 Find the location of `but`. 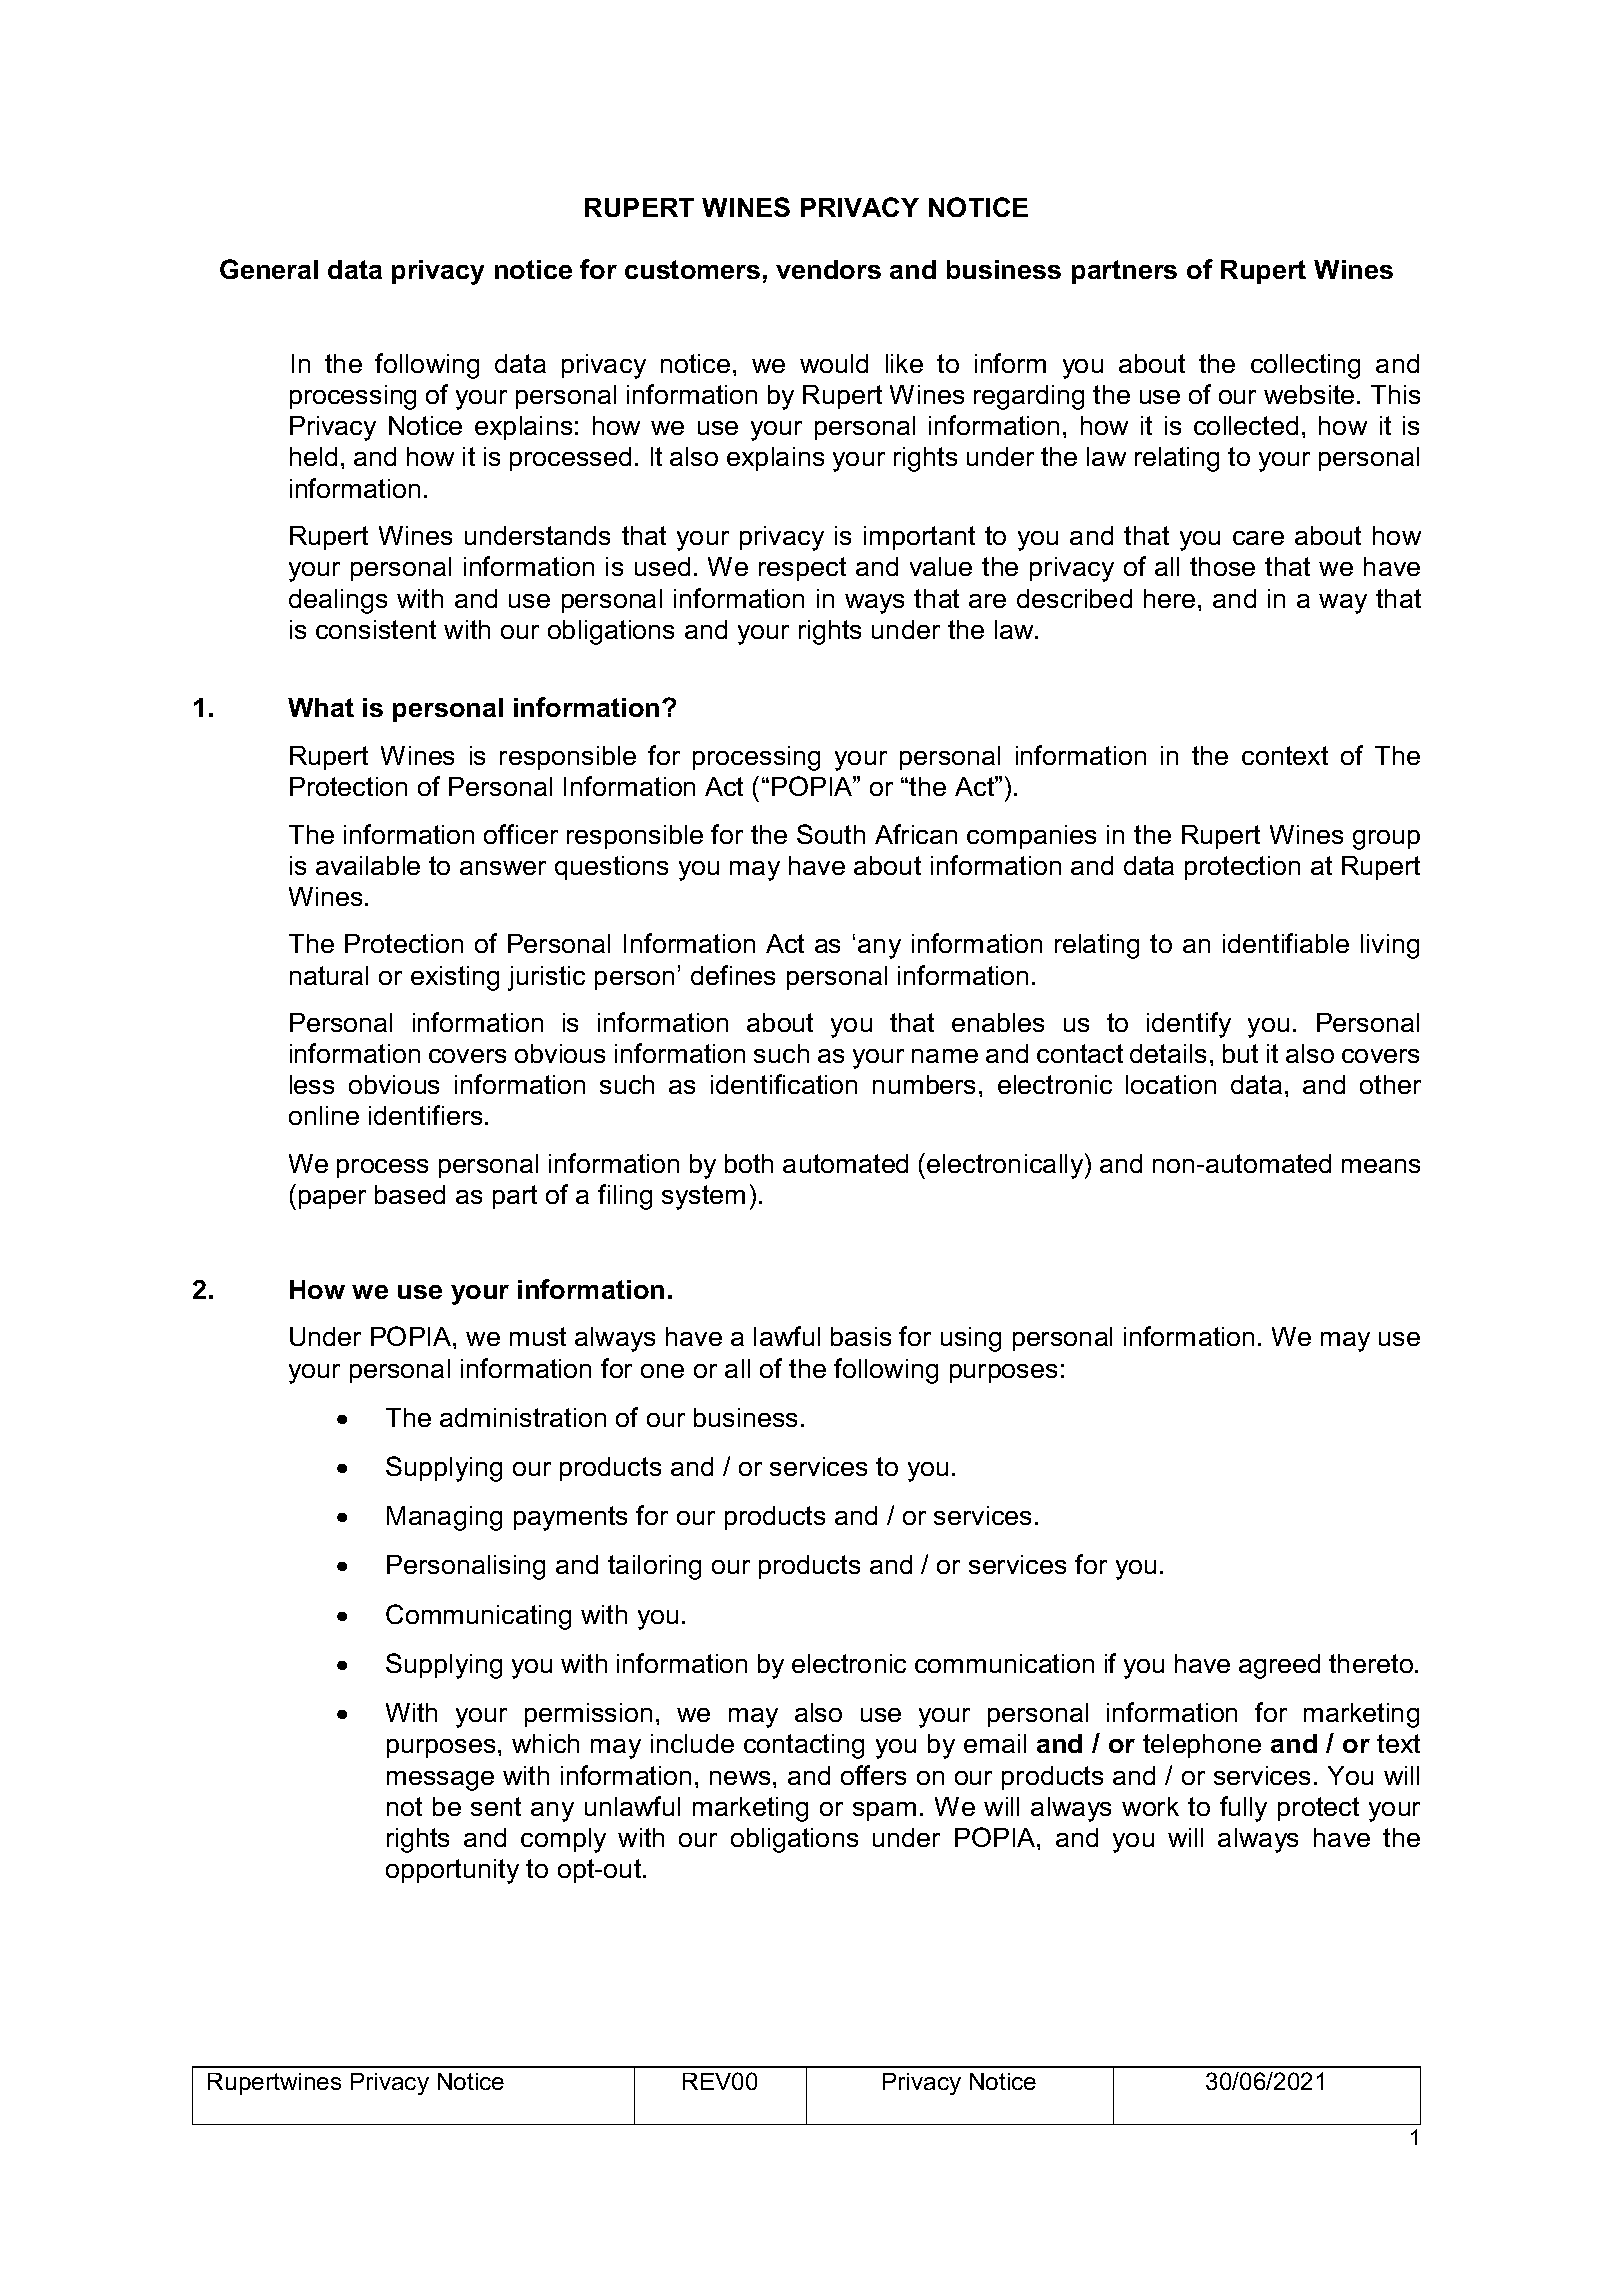

but is located at coordinates (1240, 1053).
